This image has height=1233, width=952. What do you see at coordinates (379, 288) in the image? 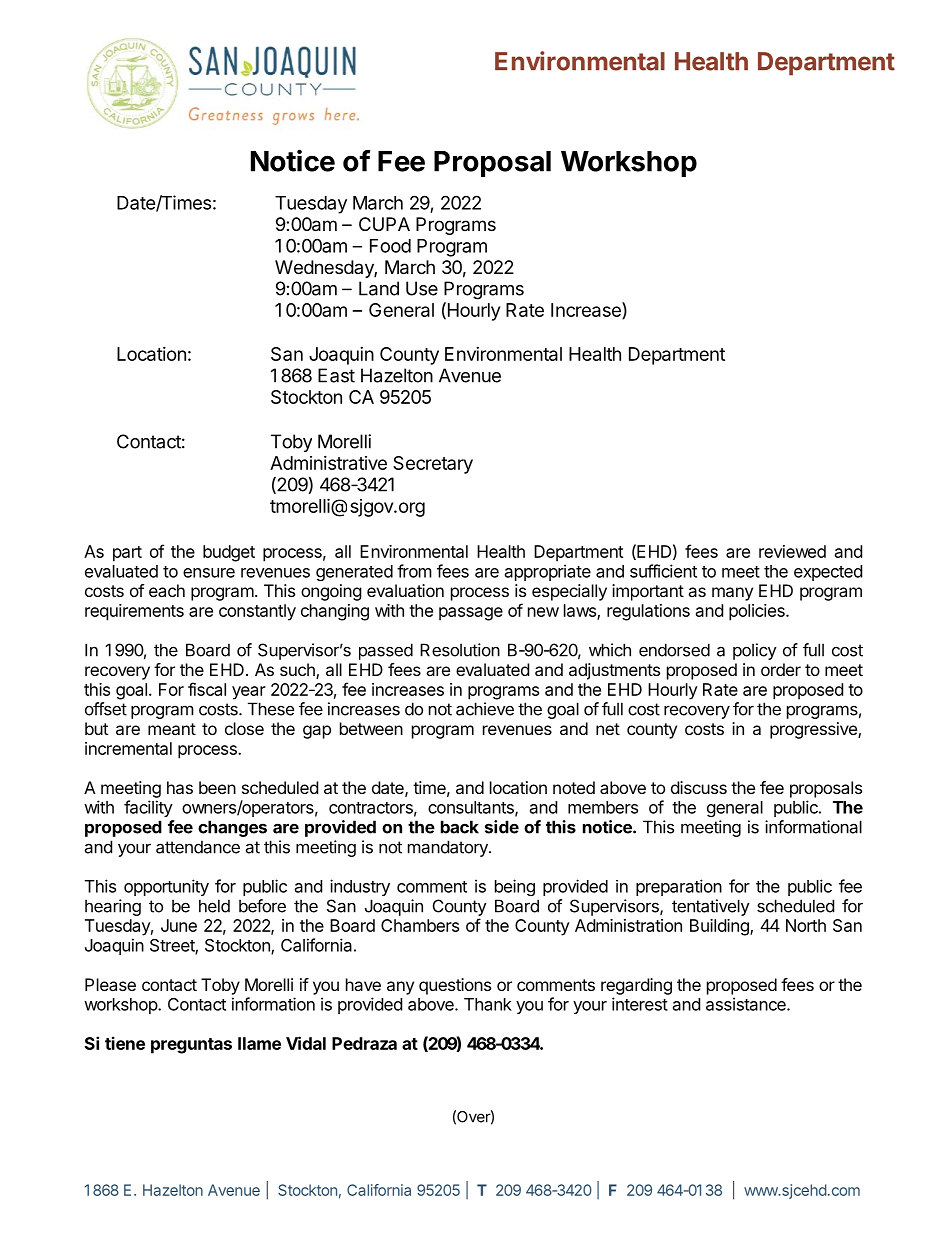
I see `Land` at bounding box center [379, 288].
